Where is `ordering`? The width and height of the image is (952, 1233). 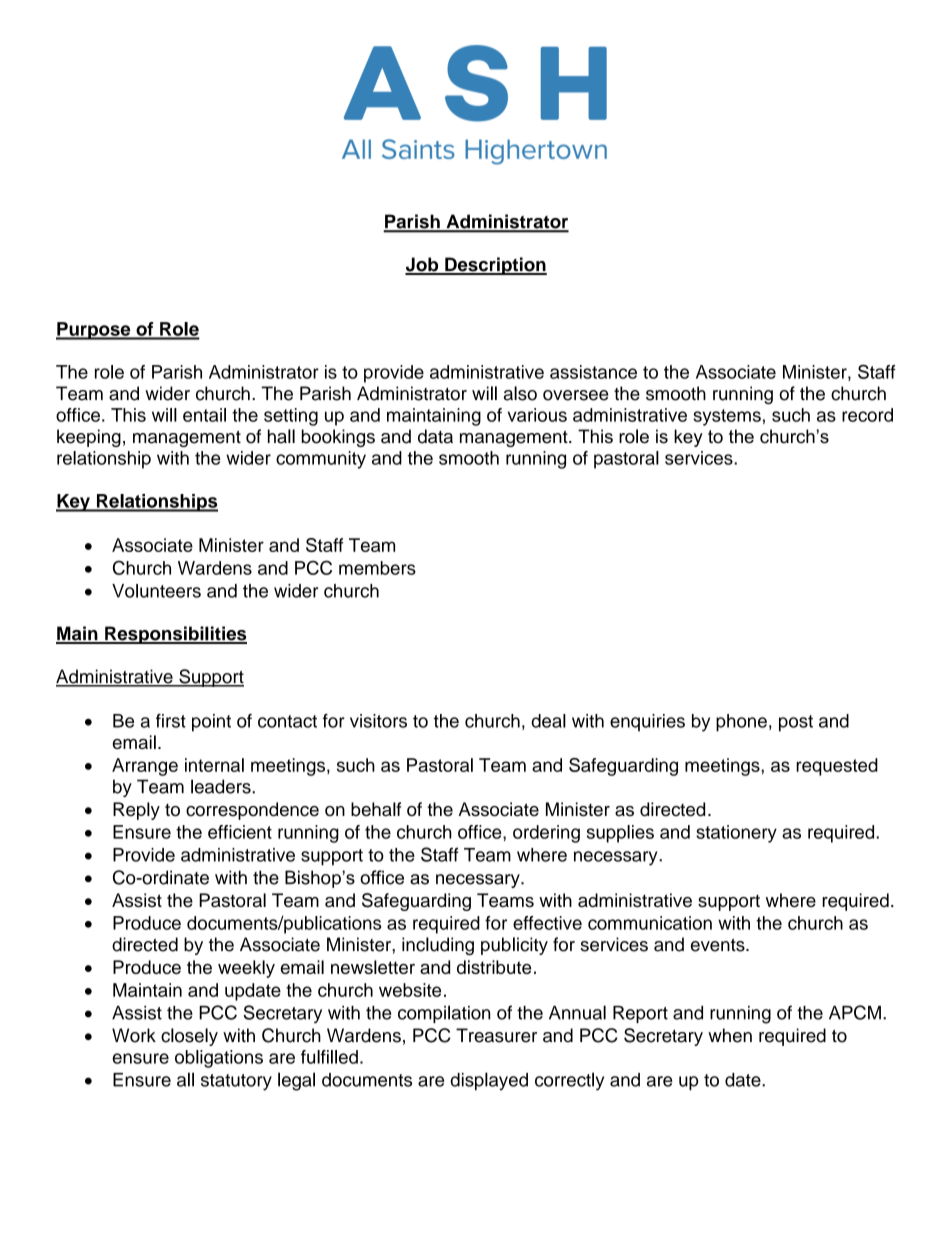
ordering is located at coordinates (546, 834).
